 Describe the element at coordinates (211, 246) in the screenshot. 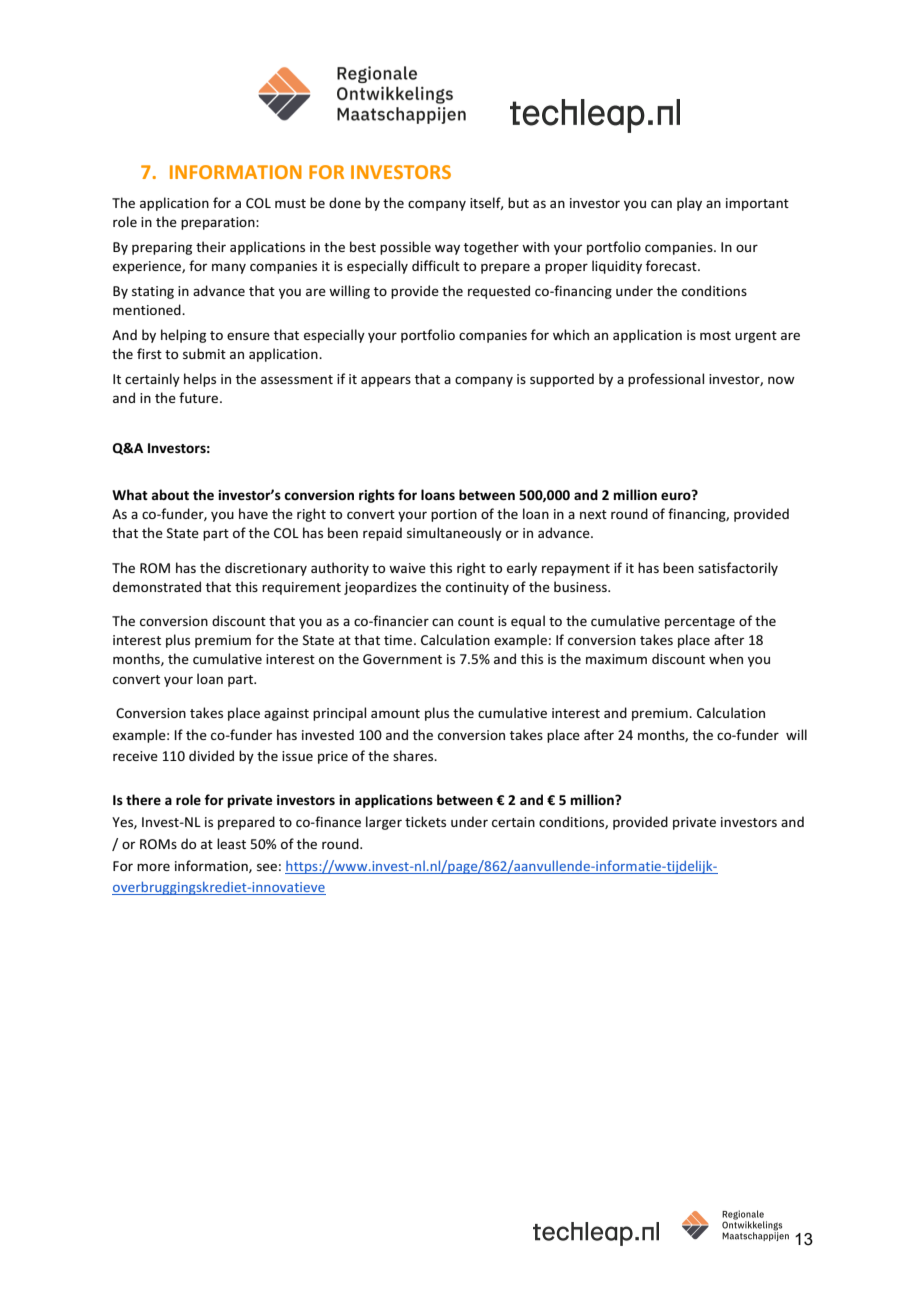

I see `their` at that location.
